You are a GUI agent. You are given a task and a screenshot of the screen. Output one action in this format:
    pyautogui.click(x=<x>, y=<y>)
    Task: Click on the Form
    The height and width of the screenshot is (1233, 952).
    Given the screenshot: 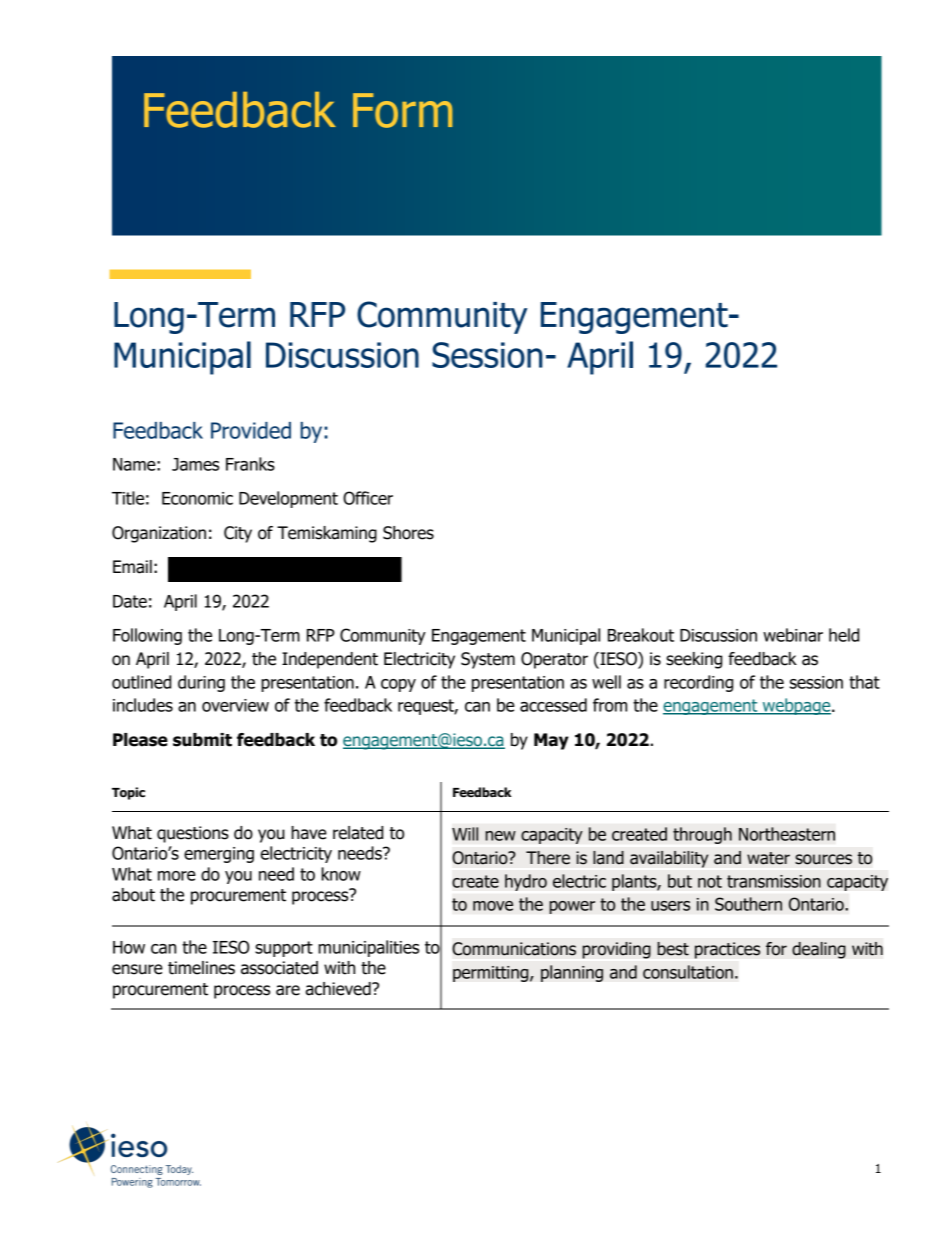 What is the action you would take?
    pyautogui.click(x=402, y=110)
